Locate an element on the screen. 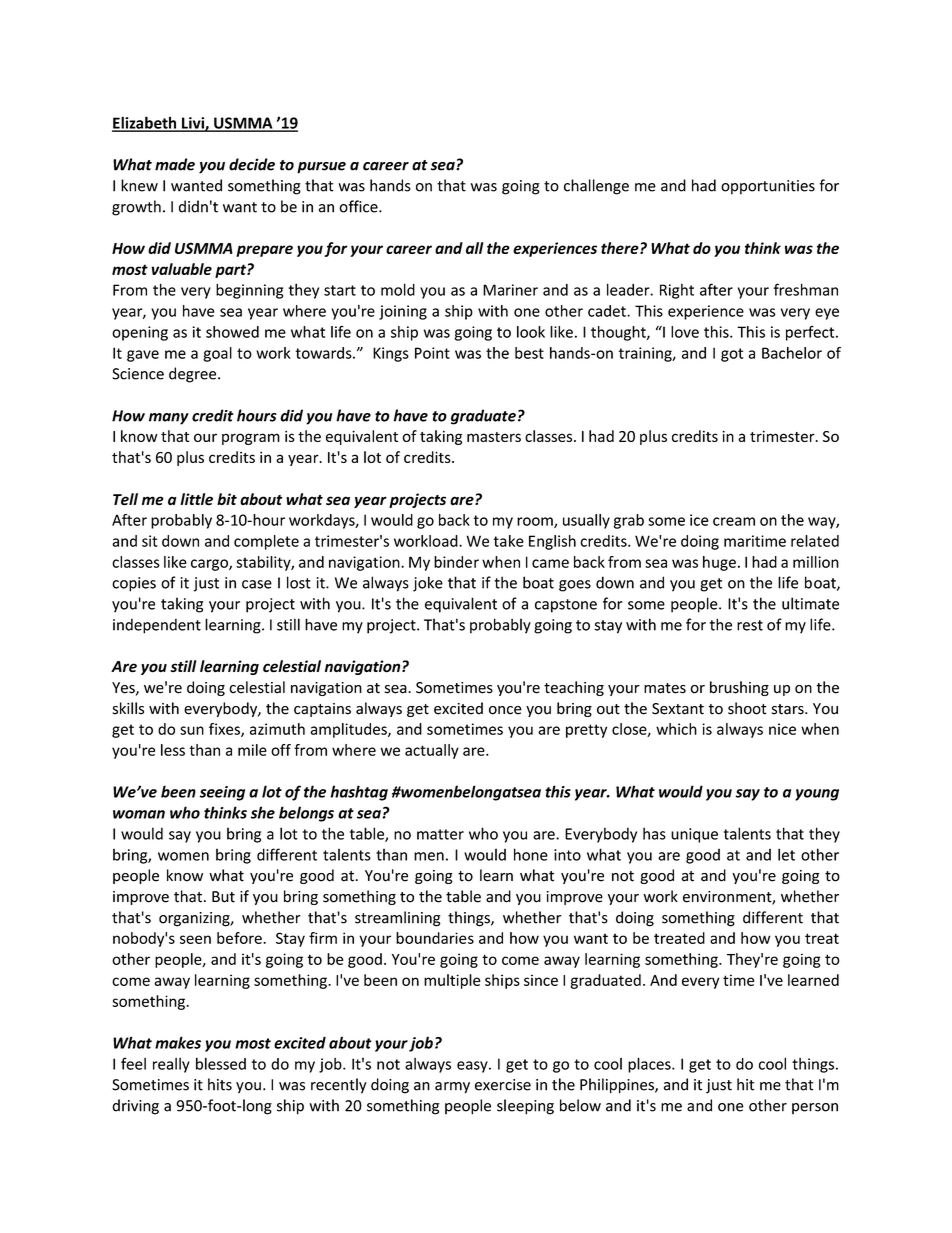 Image resolution: width=952 pixels, height=1233 pixels. program is located at coordinates (251, 439).
